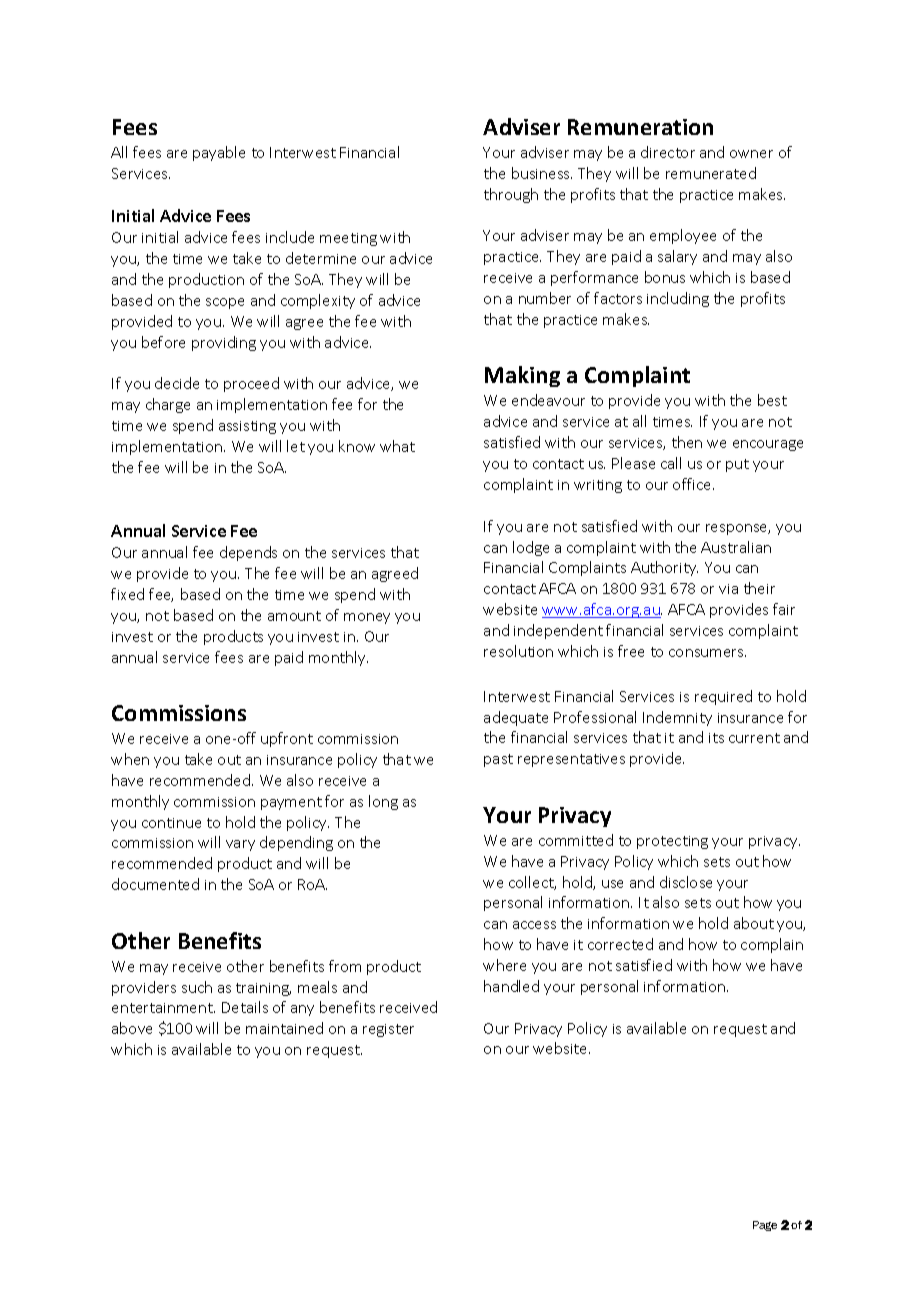 The height and width of the page is (1308, 924). Describe the element at coordinates (219, 153) in the page. I see `payable` at that location.
